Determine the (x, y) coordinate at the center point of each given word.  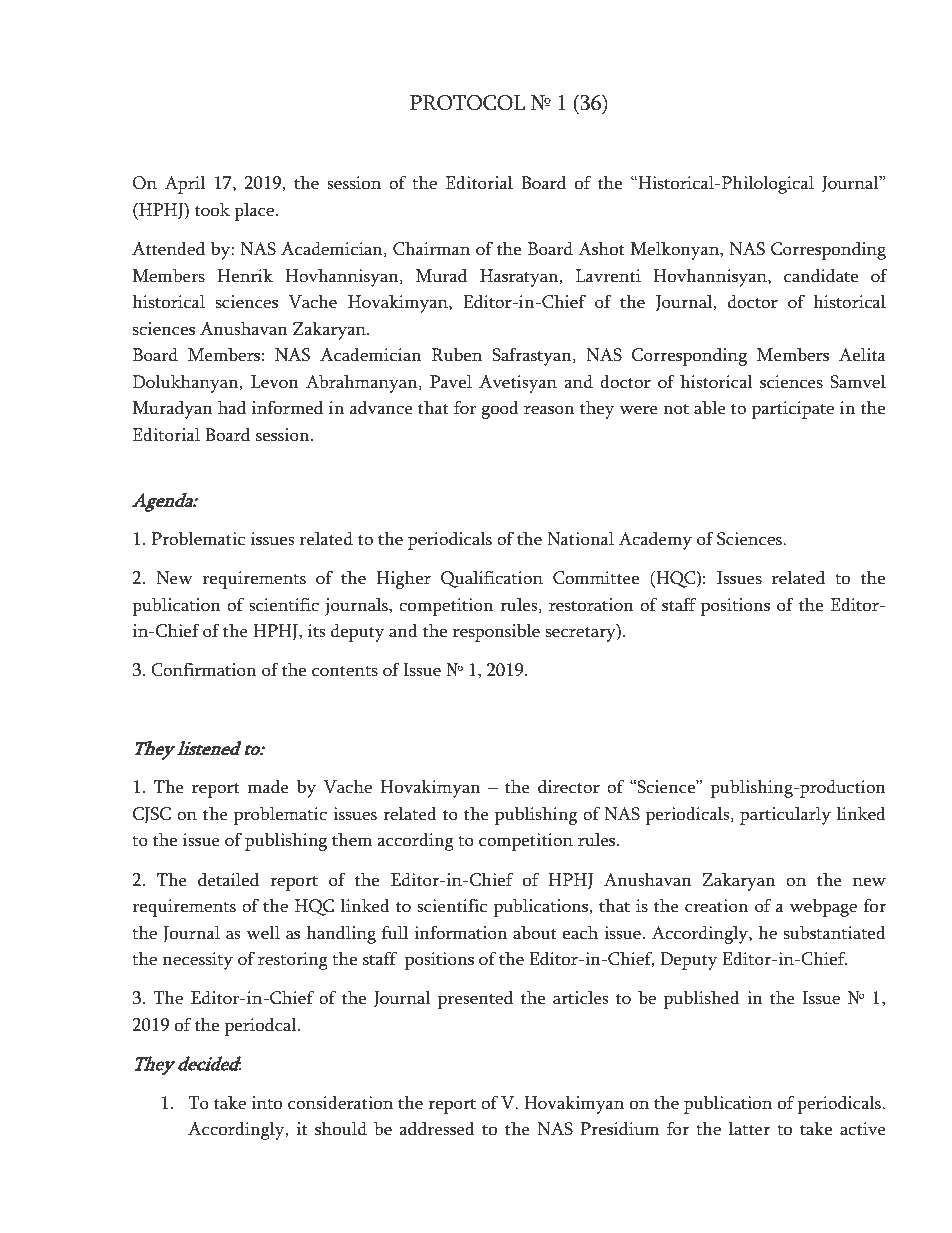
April (185, 185)
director (569, 787)
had (232, 408)
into (267, 1103)
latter (749, 1129)
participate (793, 410)
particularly (785, 816)
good (500, 410)
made (268, 787)
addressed (437, 1129)
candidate (821, 276)
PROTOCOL (467, 103)
